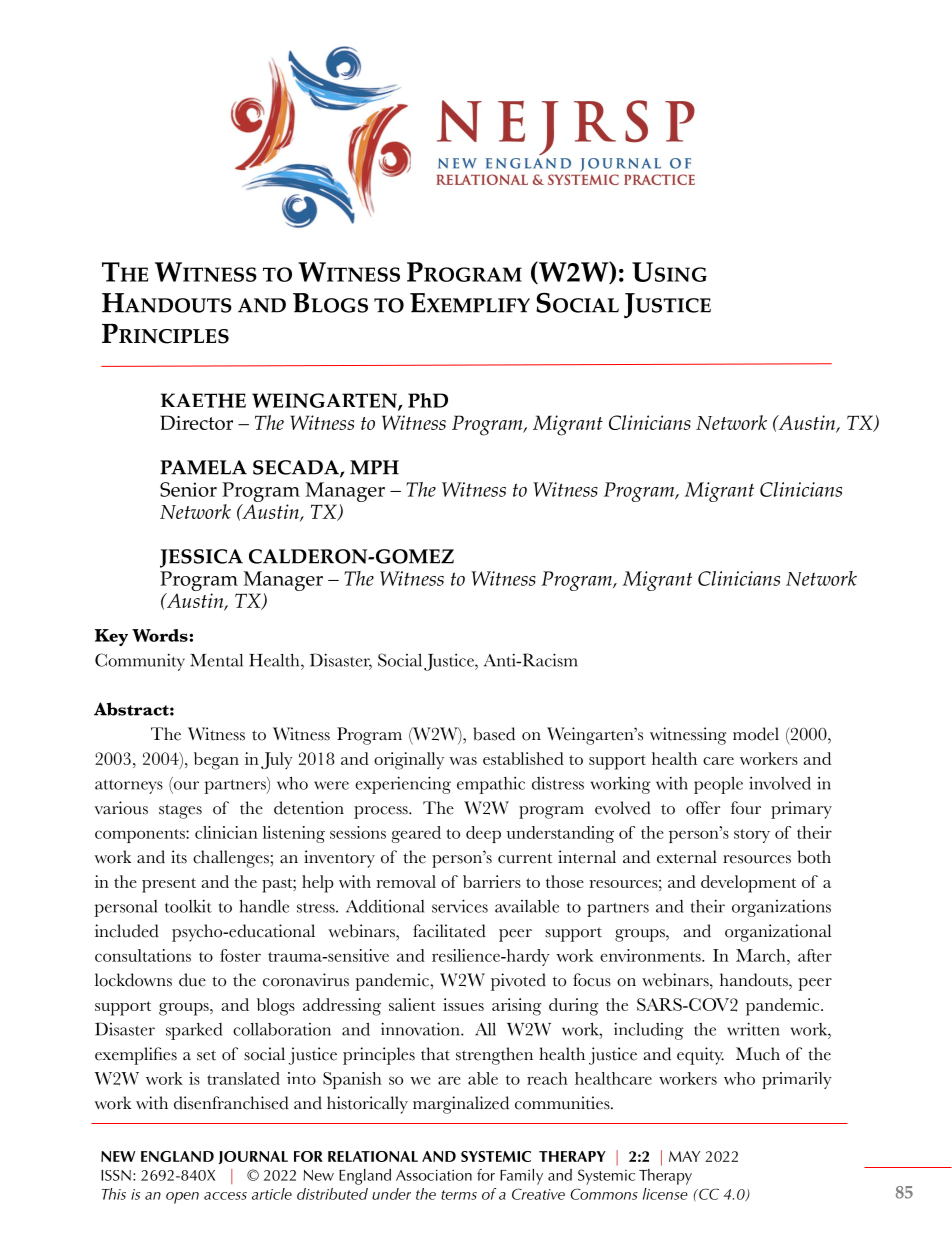 The width and height of the screenshot is (952, 1233). I want to click on MPH, so click(374, 467).
